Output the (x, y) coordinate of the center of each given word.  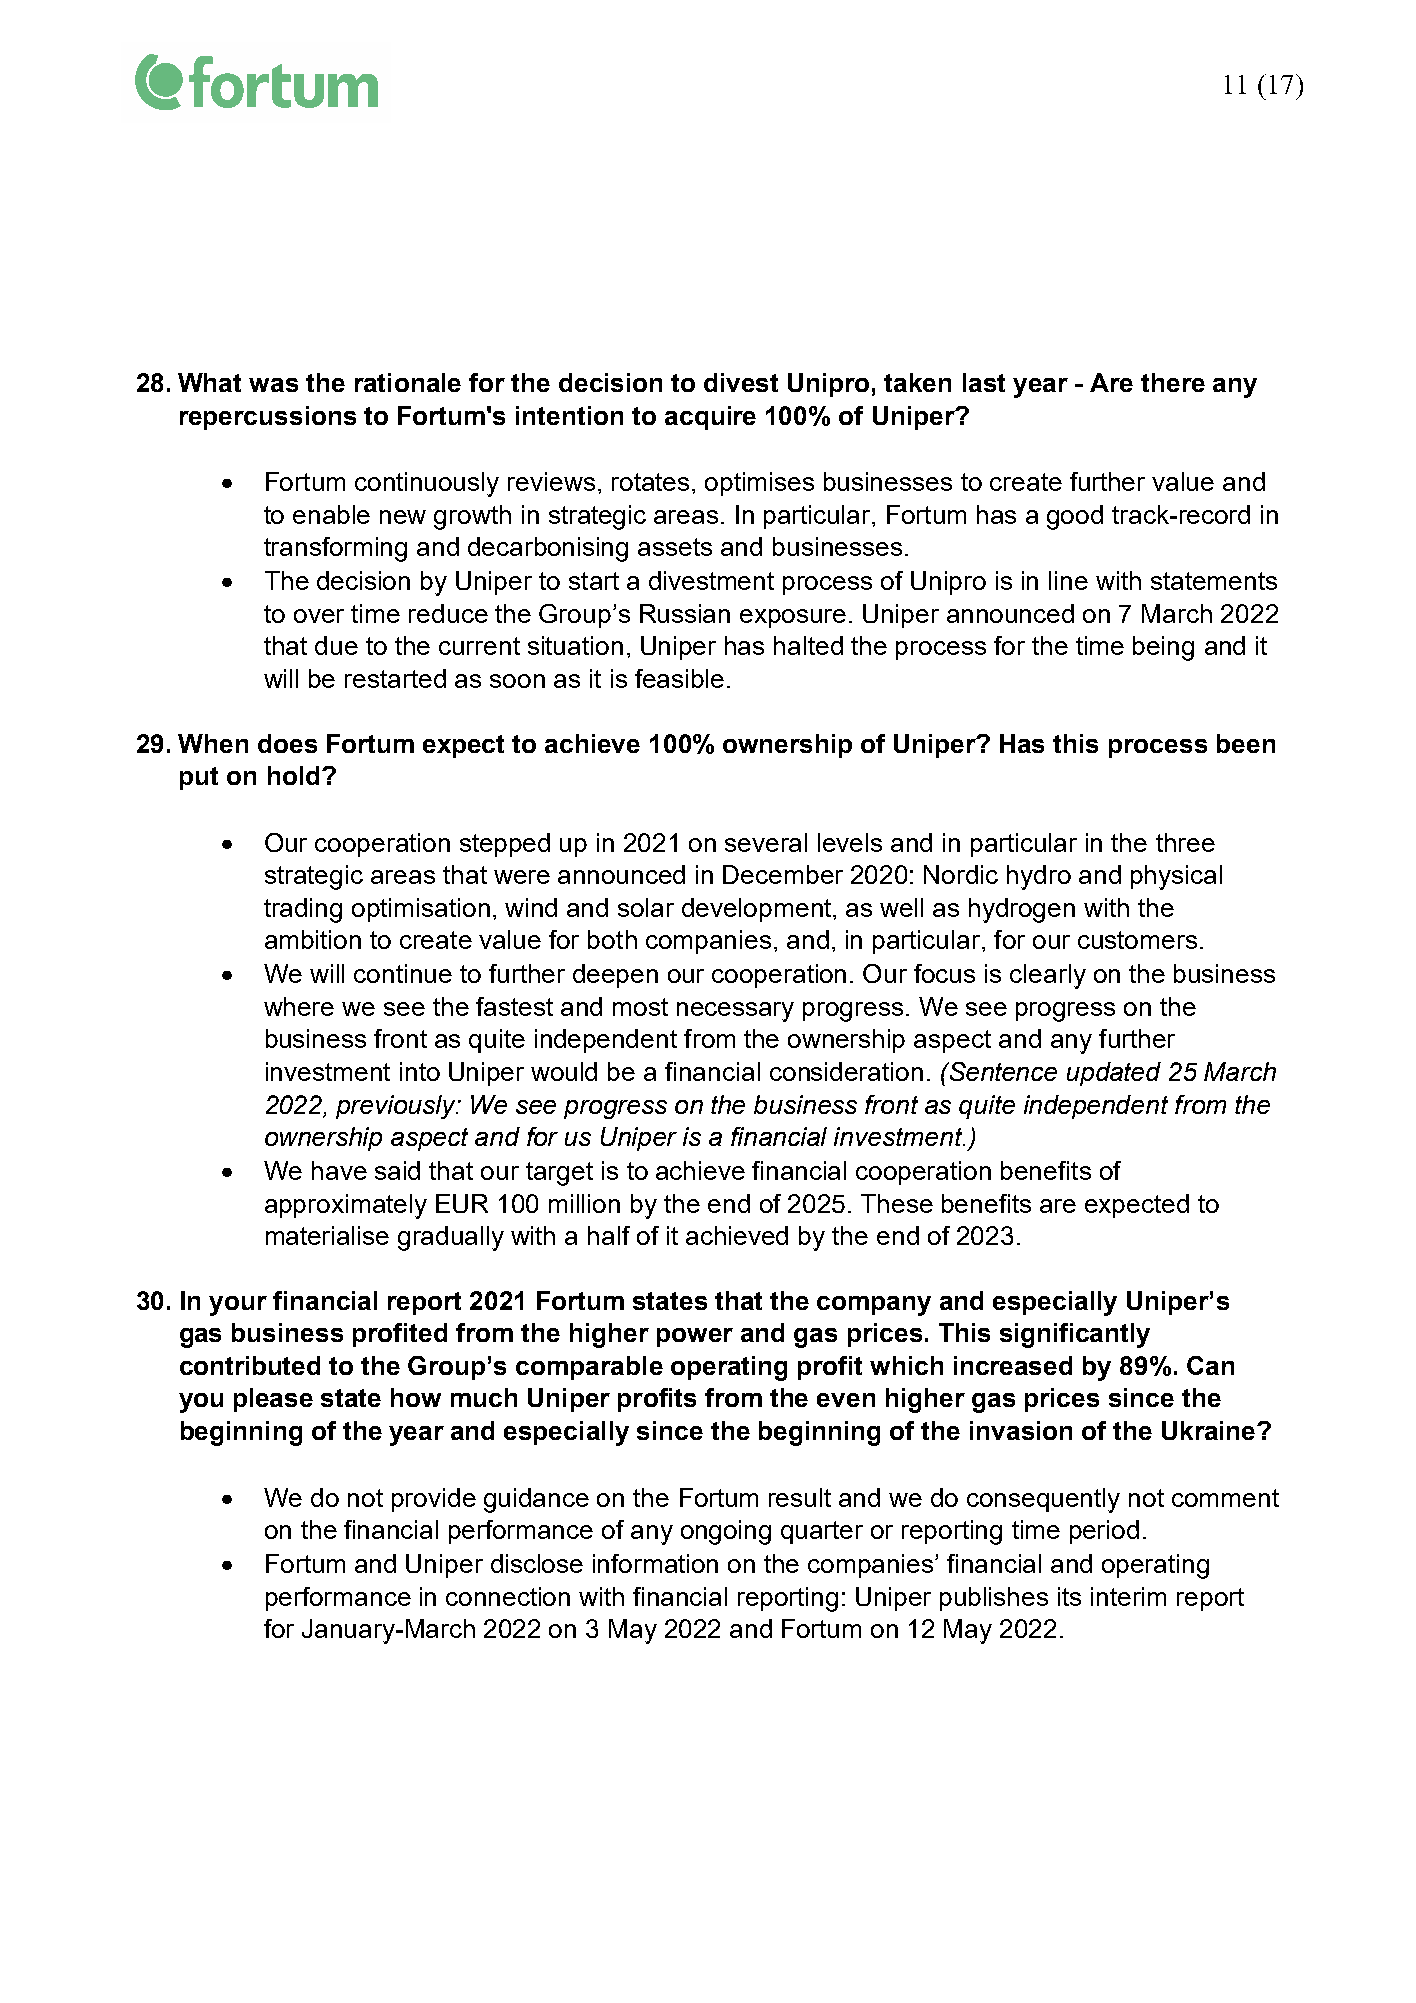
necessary (735, 1012)
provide (434, 1500)
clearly (1048, 976)
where (299, 1006)
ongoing (726, 1532)
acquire (710, 418)
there (1173, 382)
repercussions (268, 418)
